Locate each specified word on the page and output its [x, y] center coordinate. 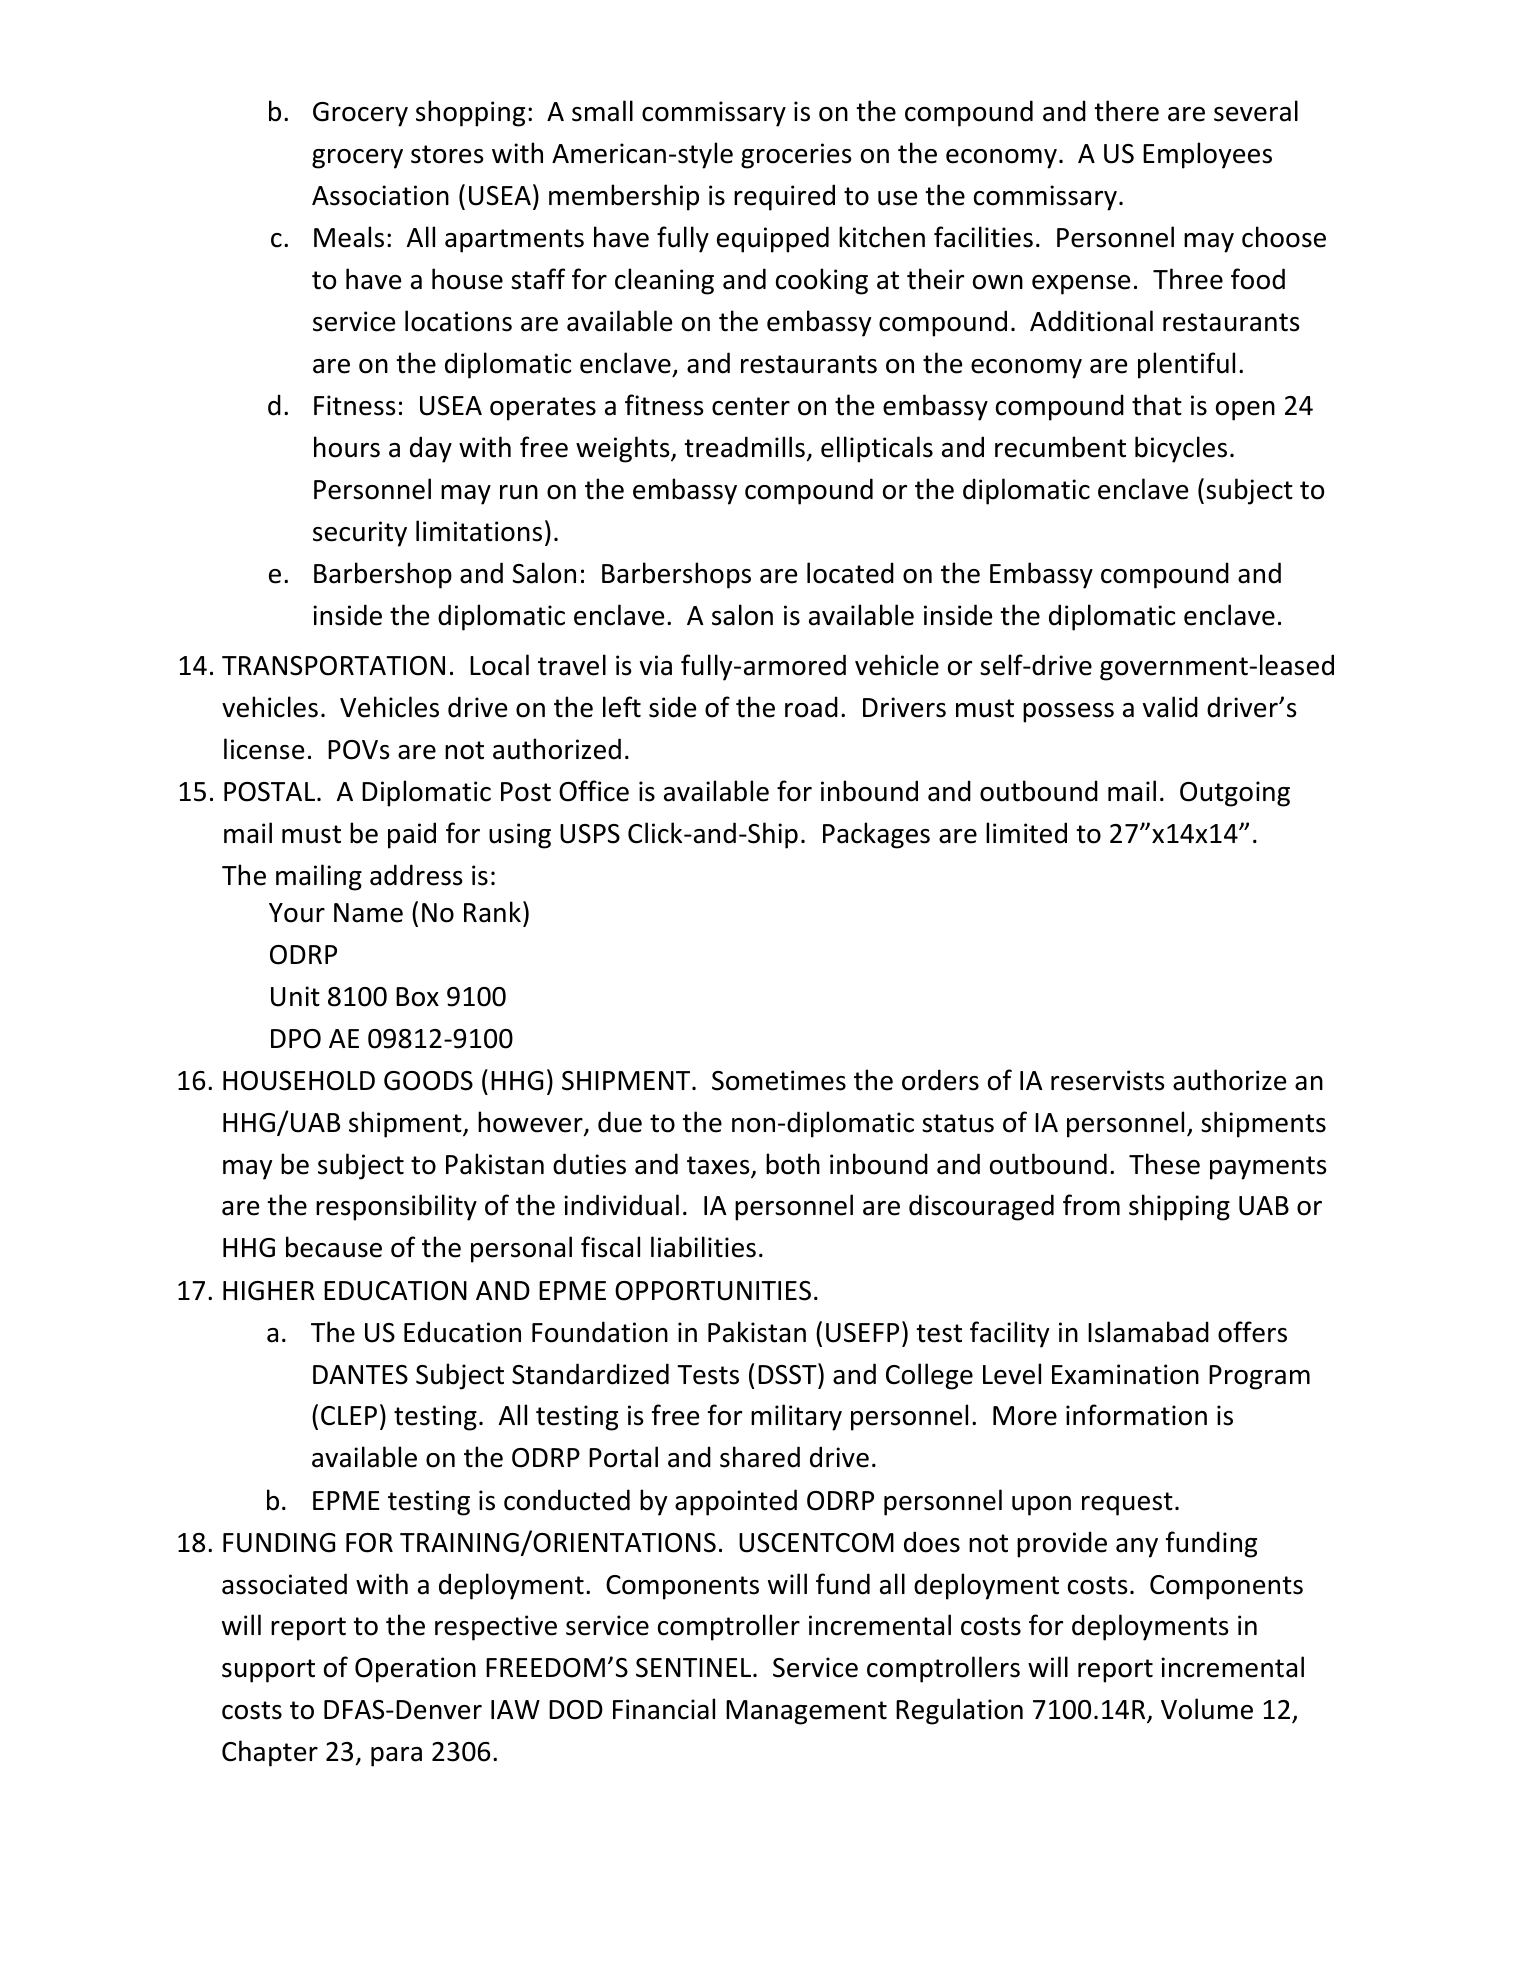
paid [412, 835]
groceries [796, 156]
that [1157, 405]
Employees [1207, 155]
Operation [415, 1670]
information [1136, 1415]
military [796, 1417]
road [811, 707]
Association [380, 195]
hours [347, 447]
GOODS [428, 1081]
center [751, 406]
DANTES [360, 1375]
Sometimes [779, 1080]
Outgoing [1235, 794]
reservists [1107, 1080]
